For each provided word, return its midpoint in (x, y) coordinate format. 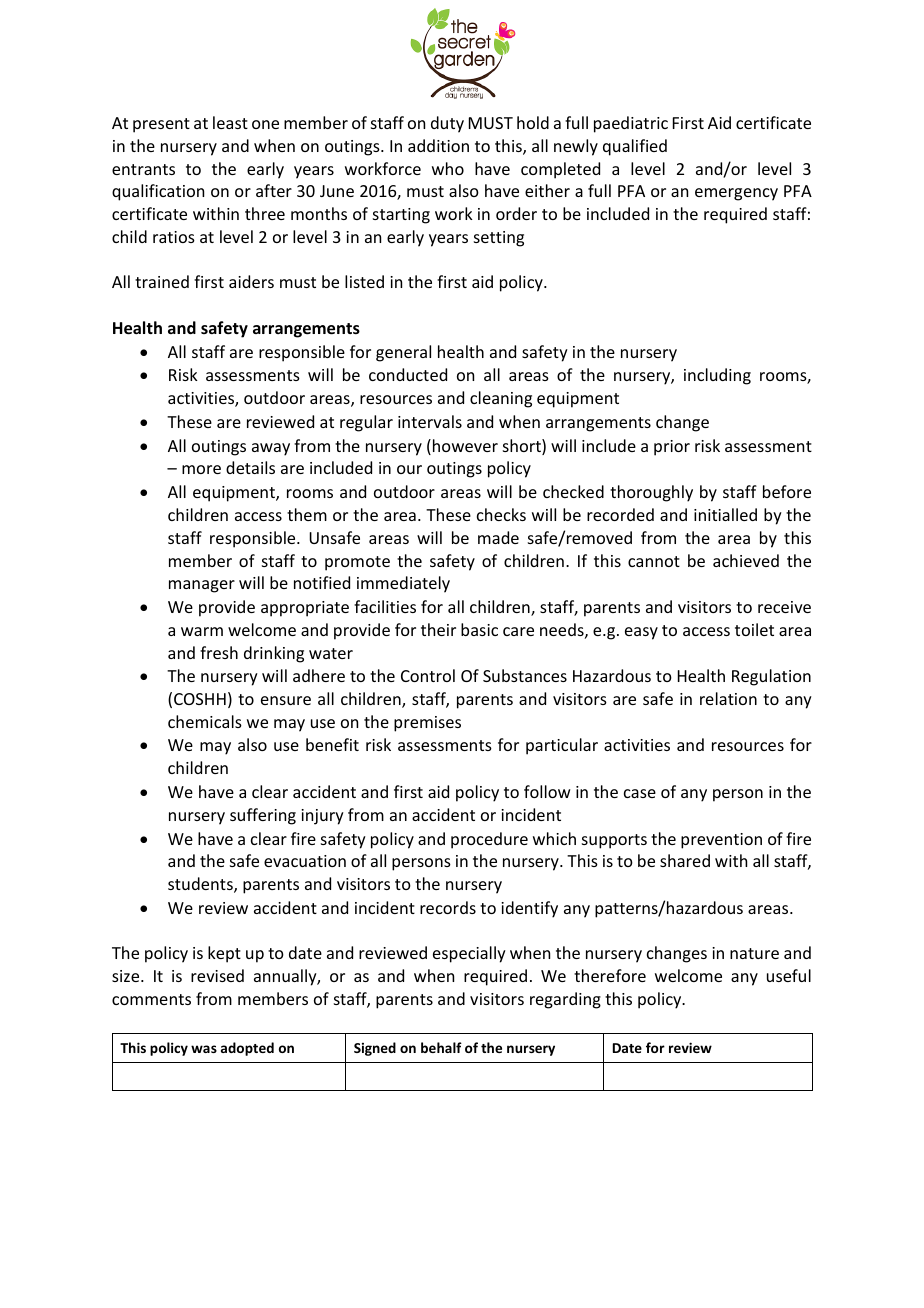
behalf (441, 1047)
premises (427, 724)
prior (672, 448)
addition (438, 145)
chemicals (205, 721)
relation (728, 698)
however (465, 445)
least (230, 122)
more (201, 469)
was (204, 1049)
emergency (736, 194)
